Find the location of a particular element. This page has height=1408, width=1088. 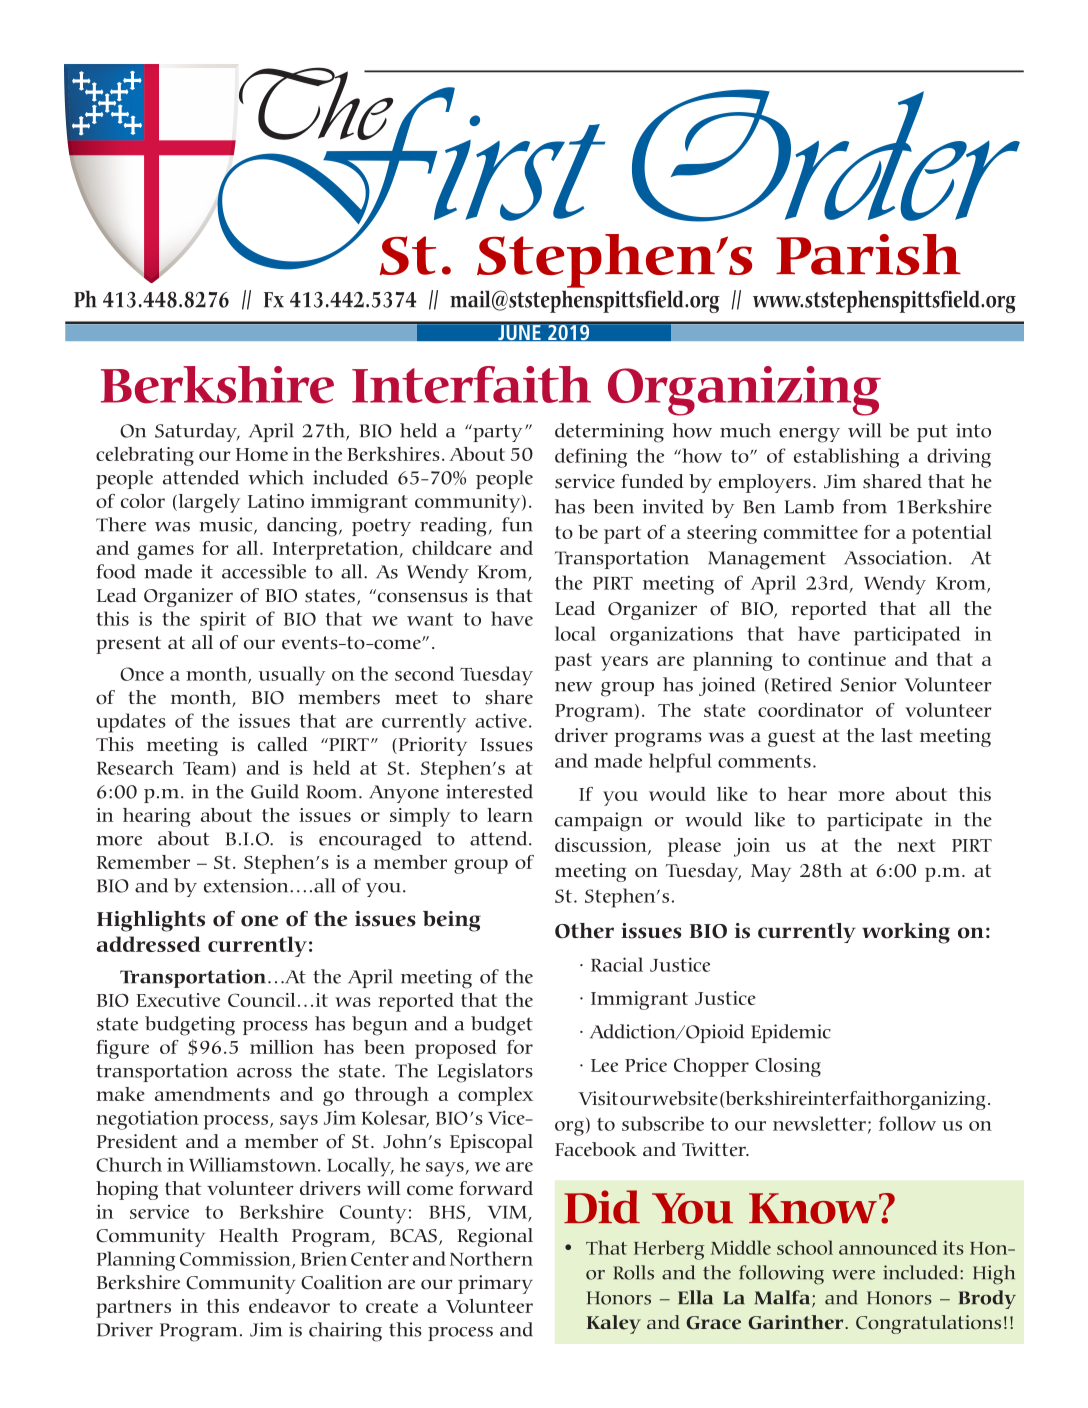

amendments is located at coordinates (212, 1094).
